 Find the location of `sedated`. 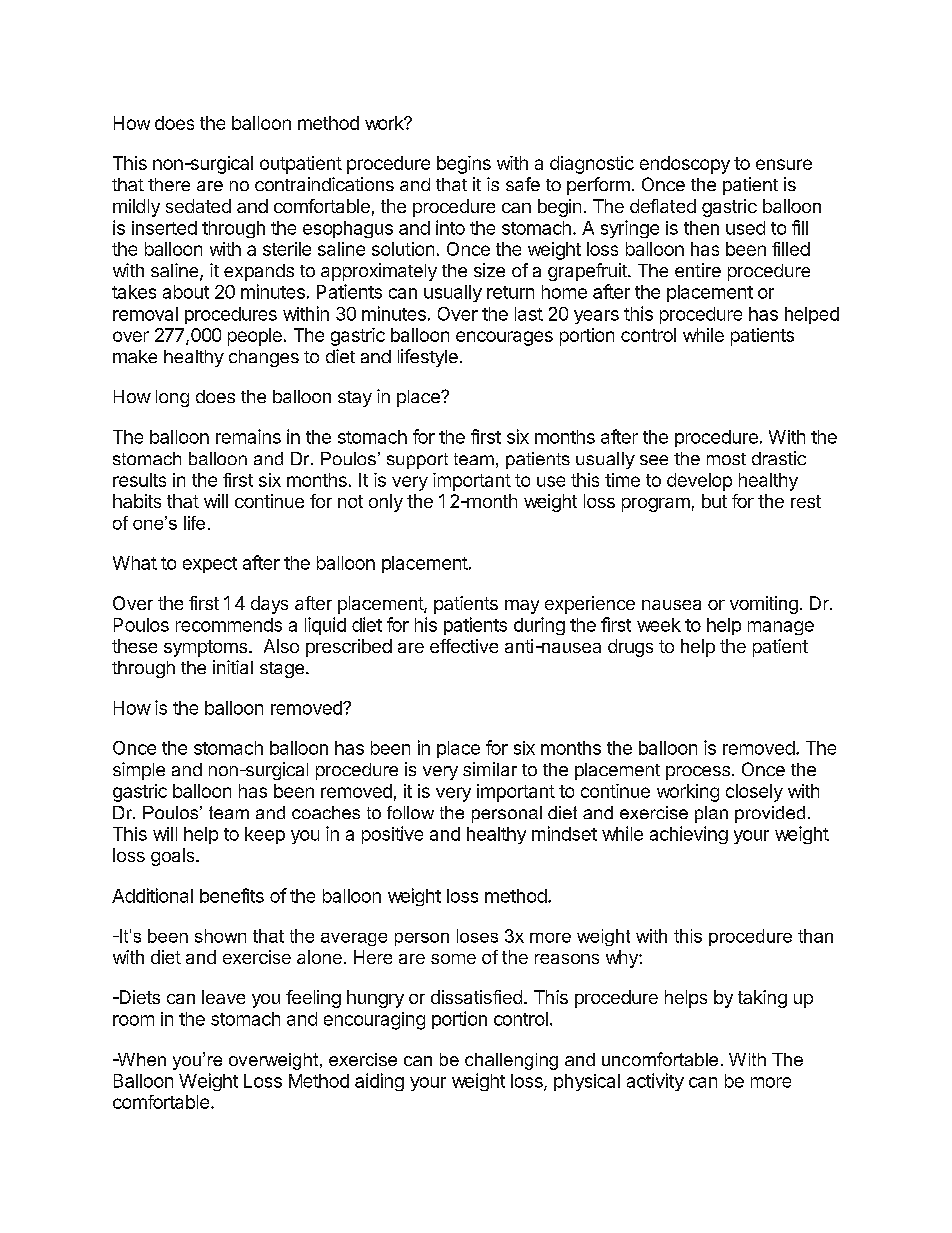

sedated is located at coordinates (198, 206).
